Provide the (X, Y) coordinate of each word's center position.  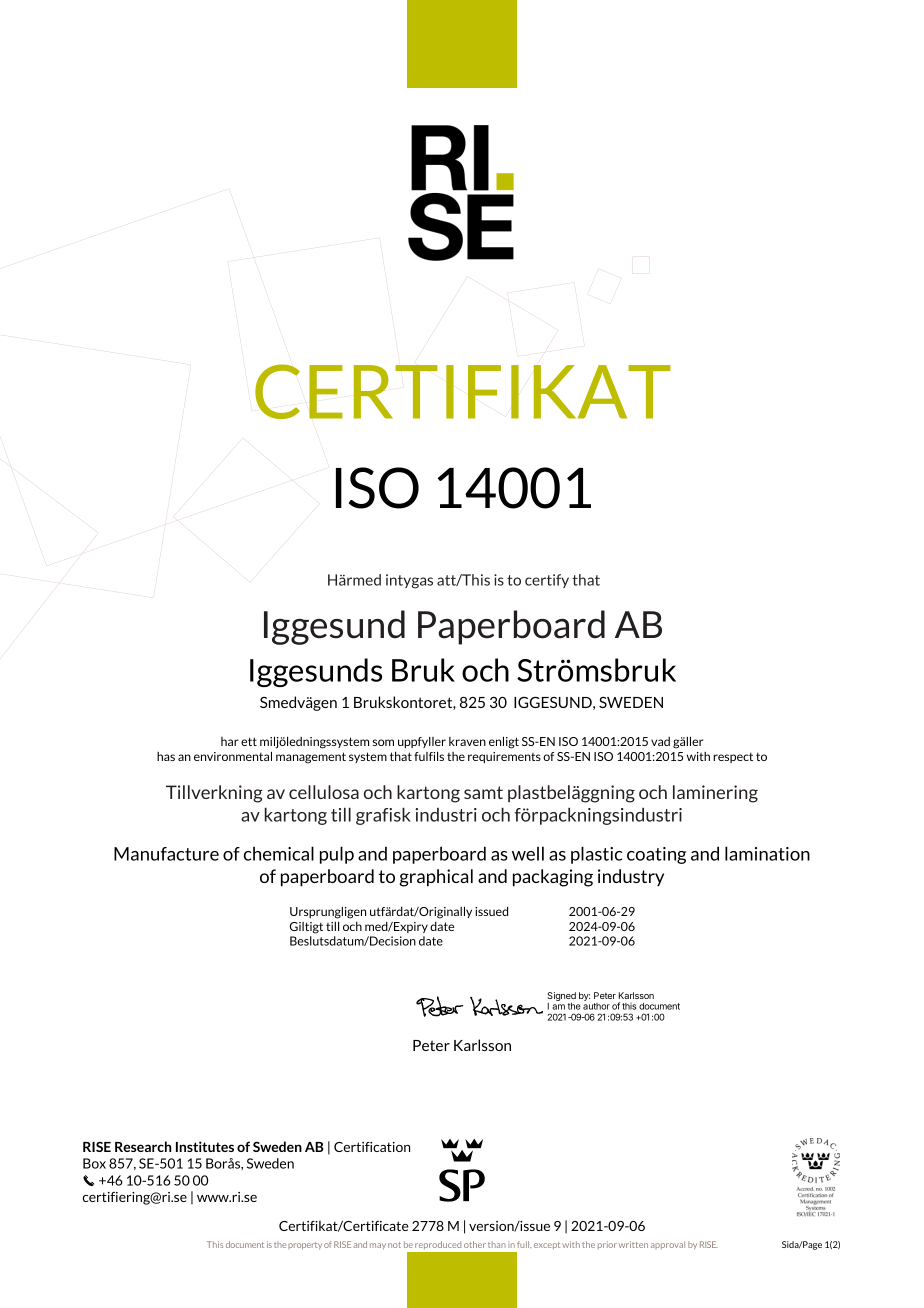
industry (631, 877)
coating (656, 855)
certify (547, 581)
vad (660, 741)
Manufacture (166, 854)
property (305, 1246)
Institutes (205, 1146)
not (394, 1245)
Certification (372, 1147)
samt (483, 792)
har (230, 741)
